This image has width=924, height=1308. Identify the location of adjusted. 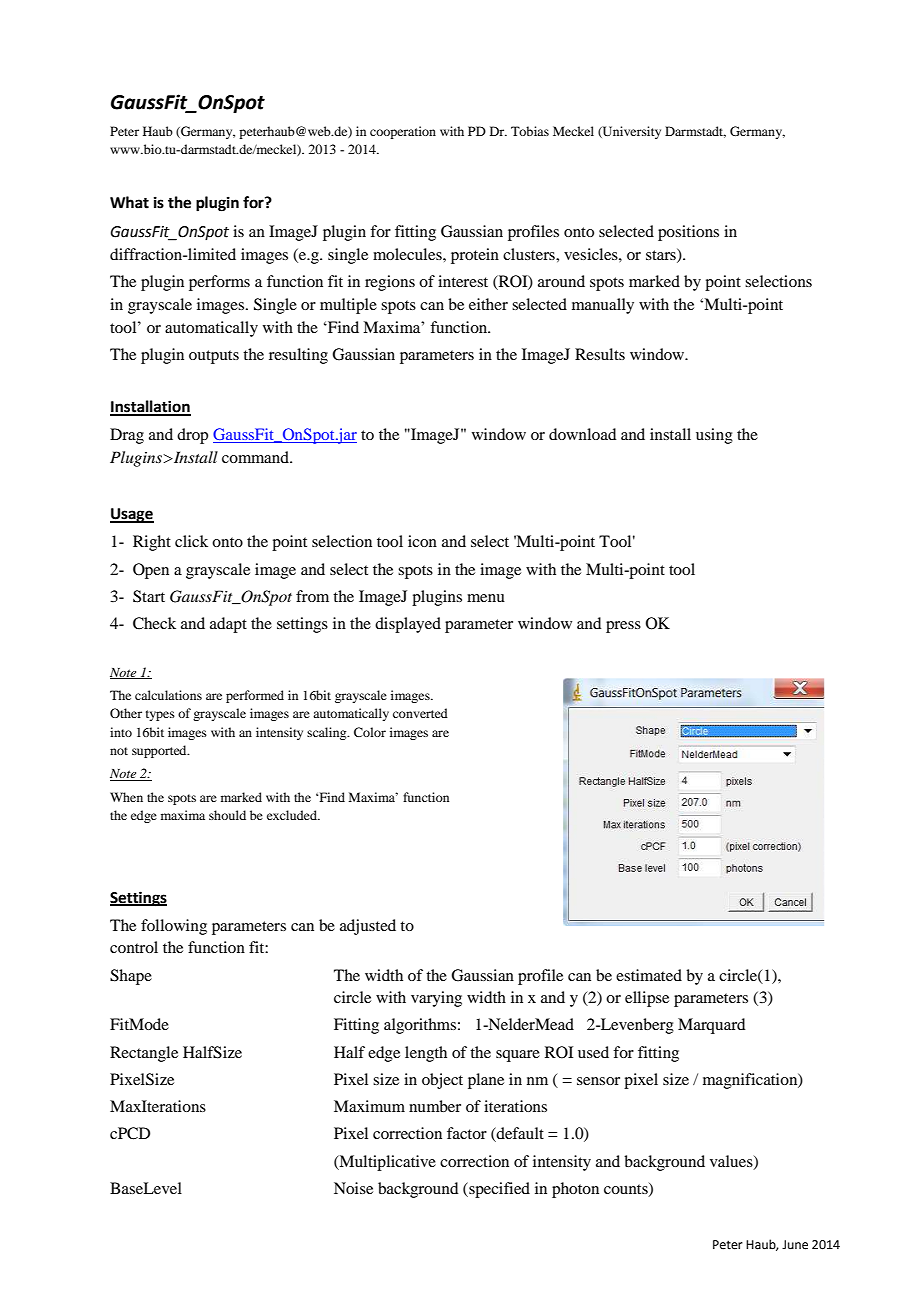
(368, 927).
